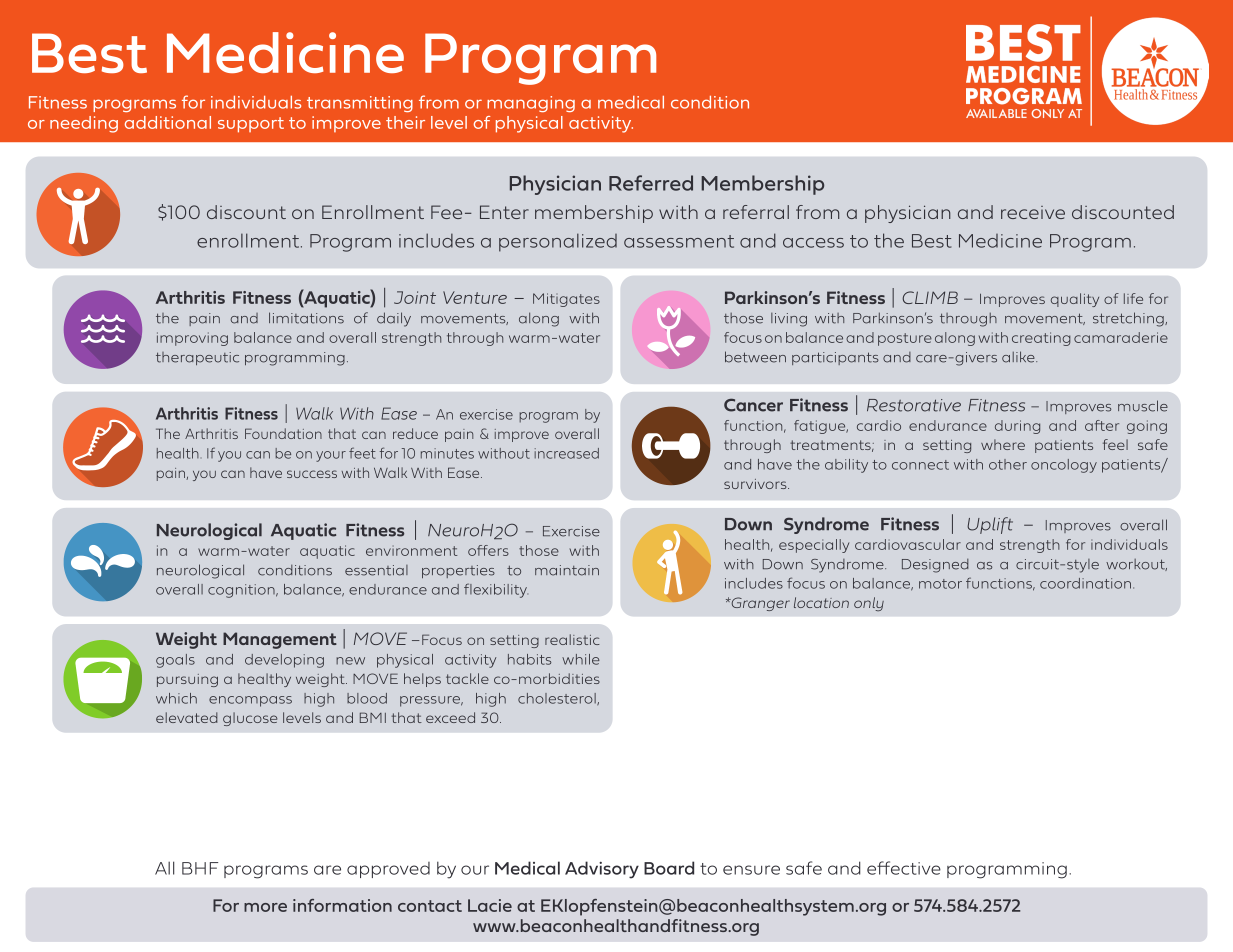 This document has height=952, width=1233. What do you see at coordinates (197, 358) in the document?
I see `therapeutic` at bounding box center [197, 358].
